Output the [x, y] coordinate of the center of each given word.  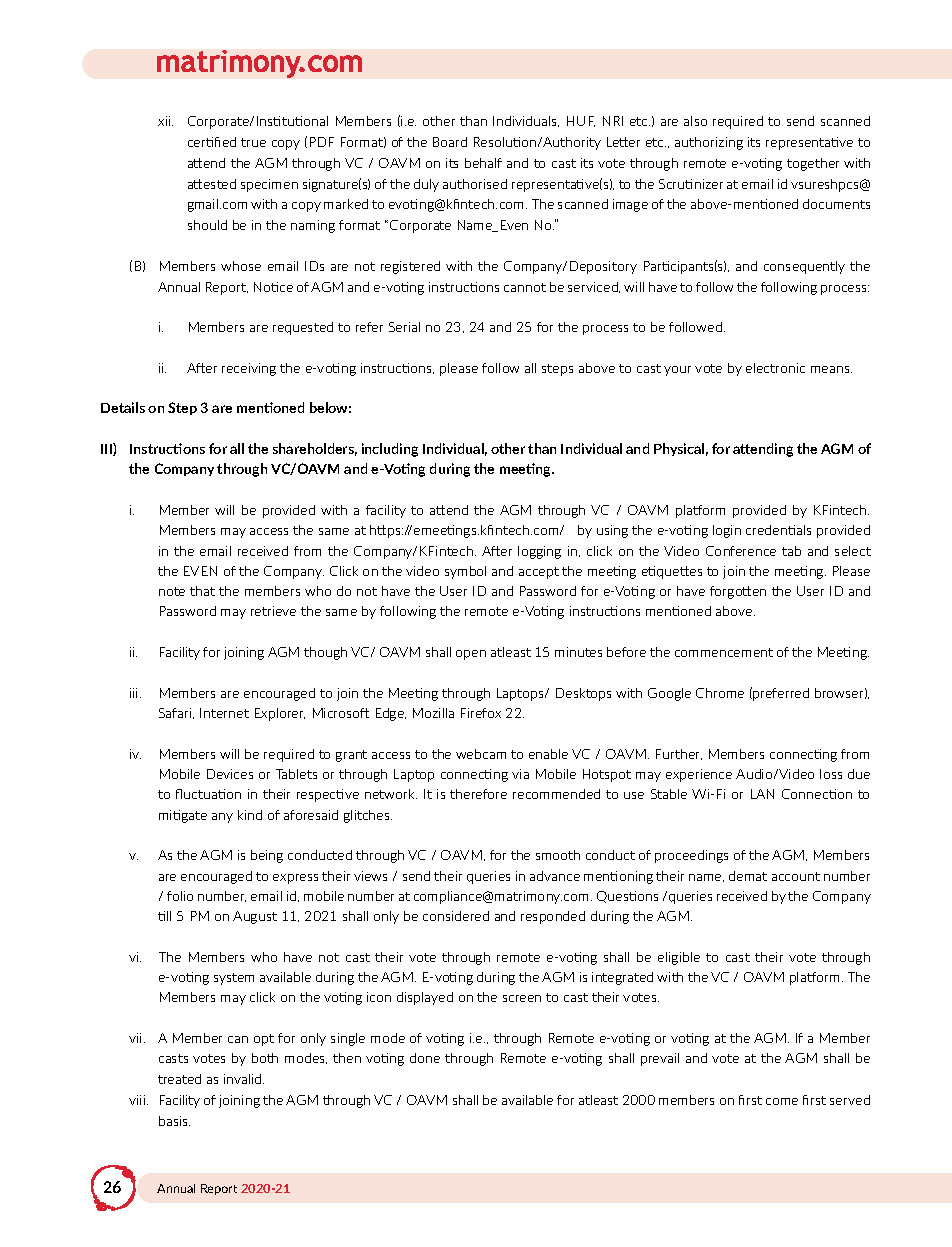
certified [212, 142]
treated [179, 1079]
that [202, 591]
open [471, 655]
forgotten [738, 592]
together [813, 164]
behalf [483, 163]
